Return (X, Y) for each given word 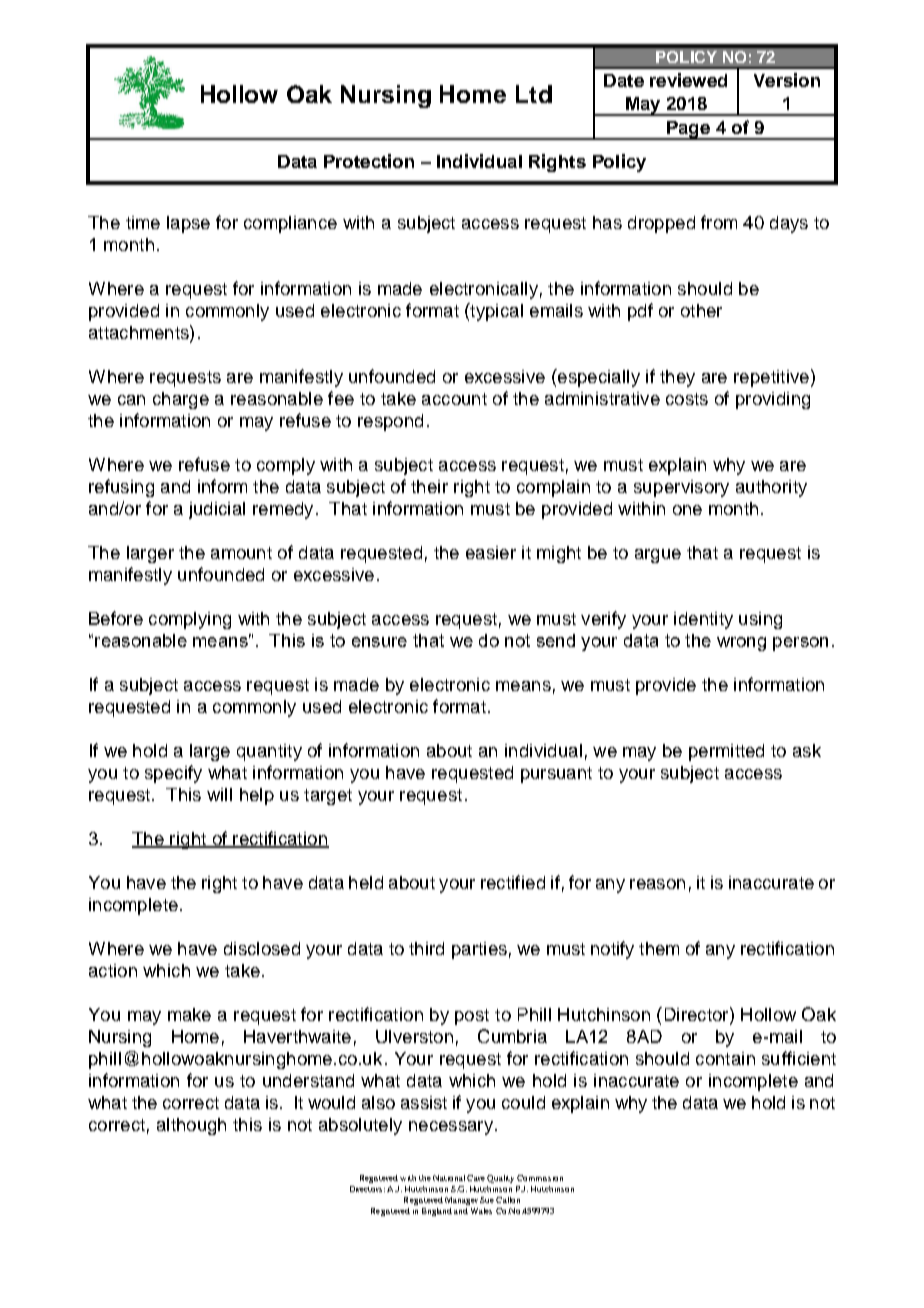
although (191, 1126)
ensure (379, 642)
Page (688, 130)
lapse (188, 224)
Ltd (534, 94)
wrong (741, 644)
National (449, 1178)
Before (116, 618)
